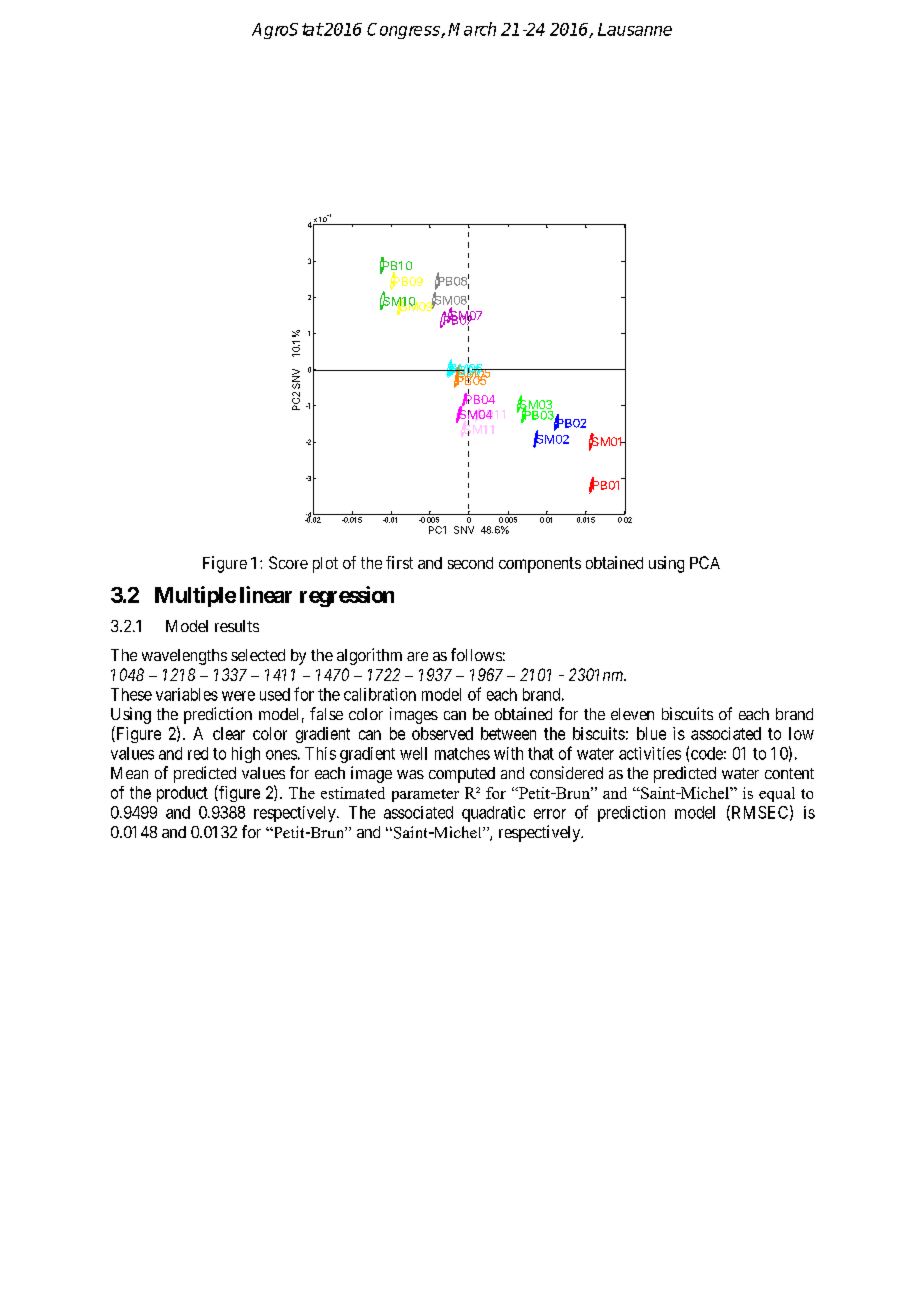 The image size is (924, 1308). Describe the element at coordinates (705, 562) in the screenshot. I see `PCA` at that location.
